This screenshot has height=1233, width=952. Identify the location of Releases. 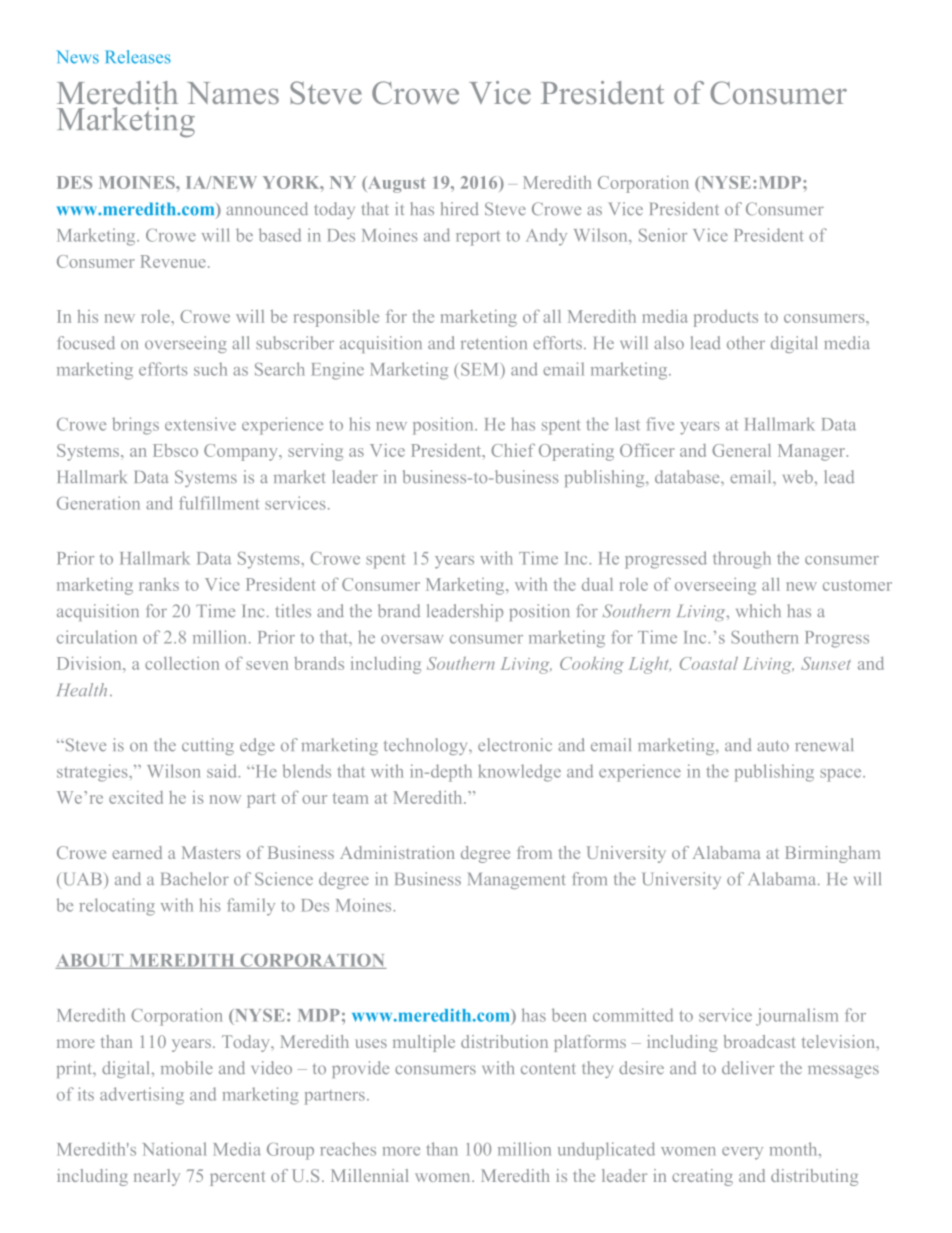
(138, 57).
